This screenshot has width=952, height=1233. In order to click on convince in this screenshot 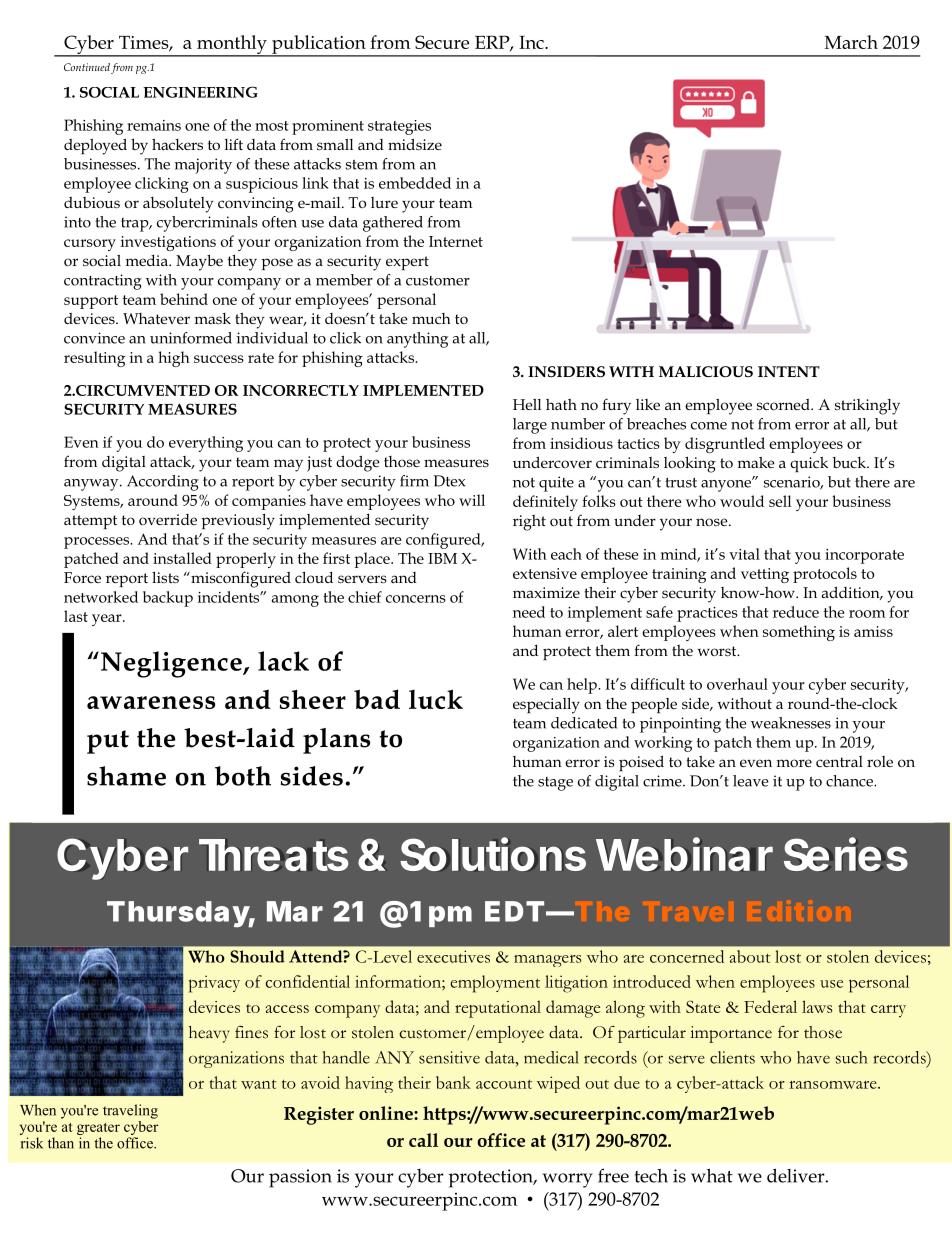, I will do `click(94, 338)`.
